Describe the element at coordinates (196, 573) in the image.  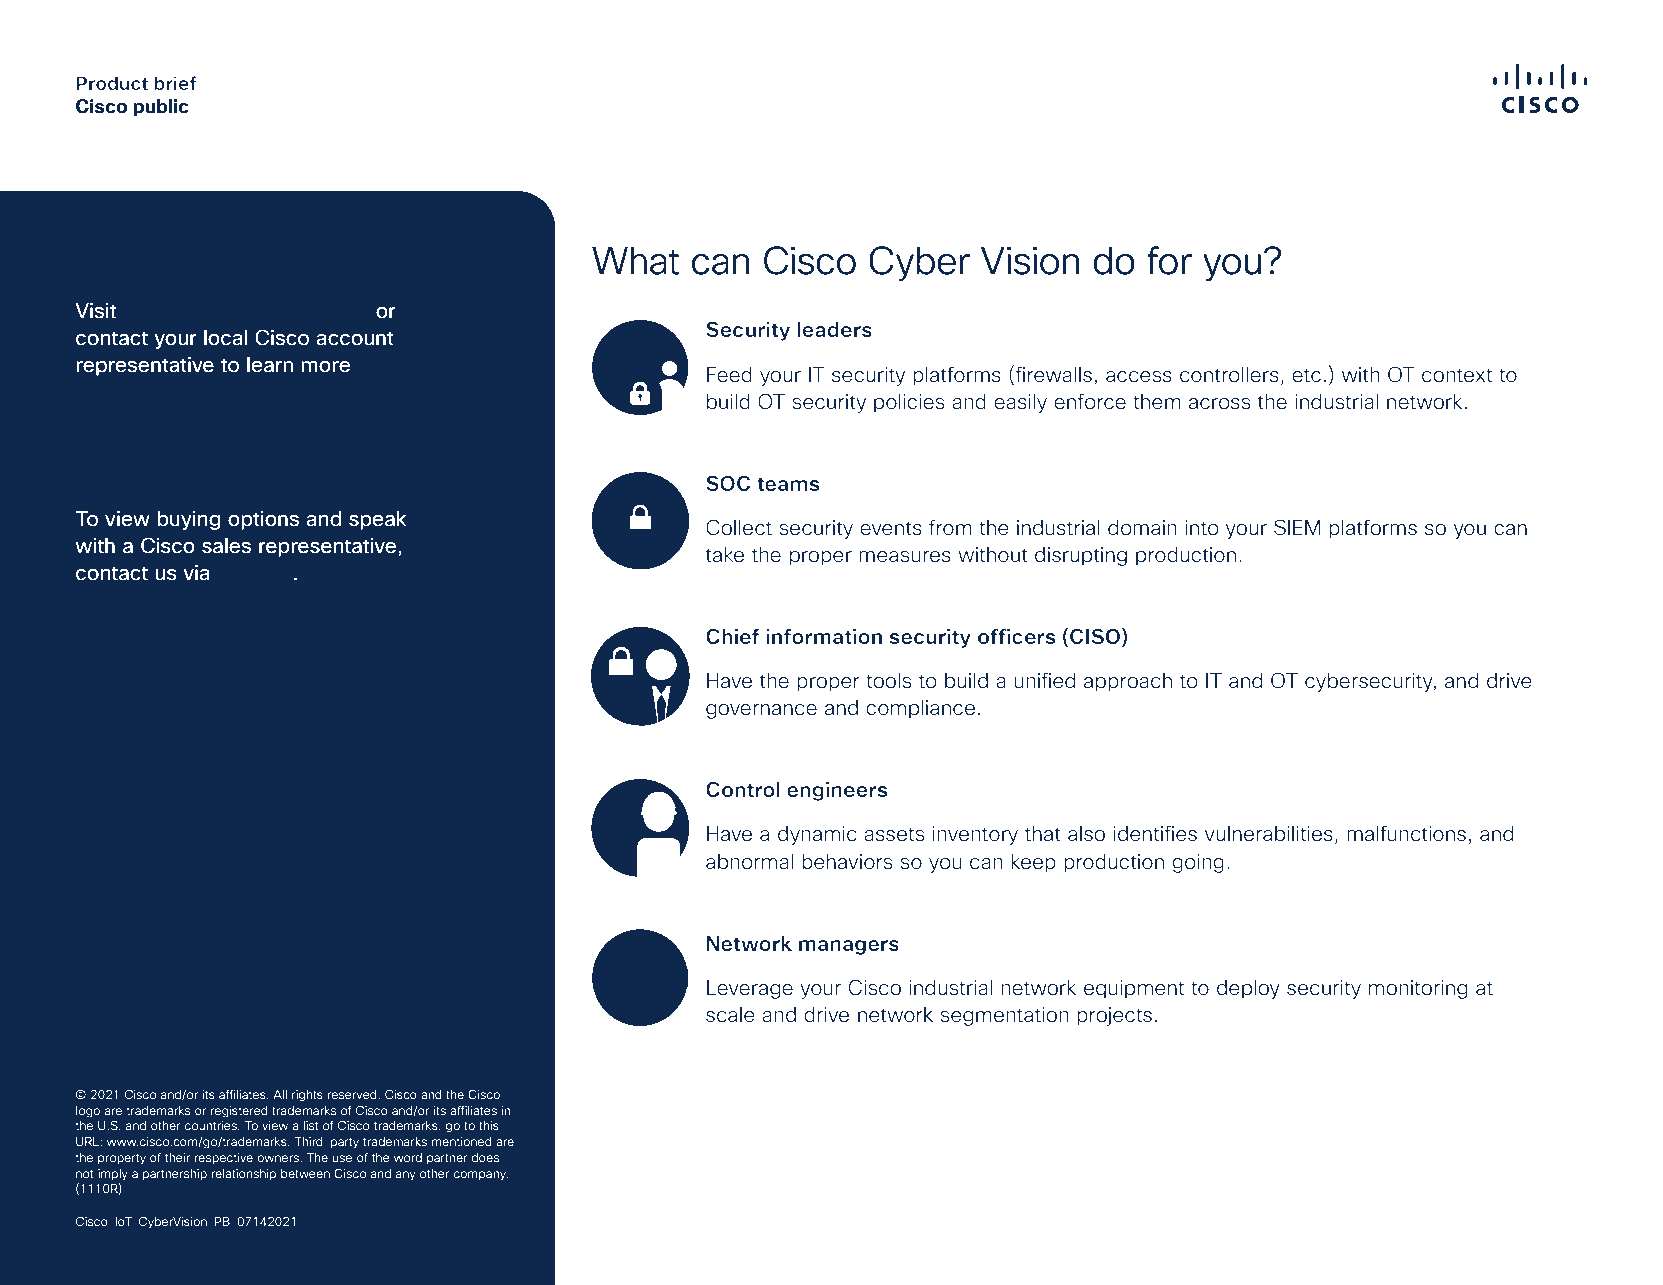
I see `via` at that location.
